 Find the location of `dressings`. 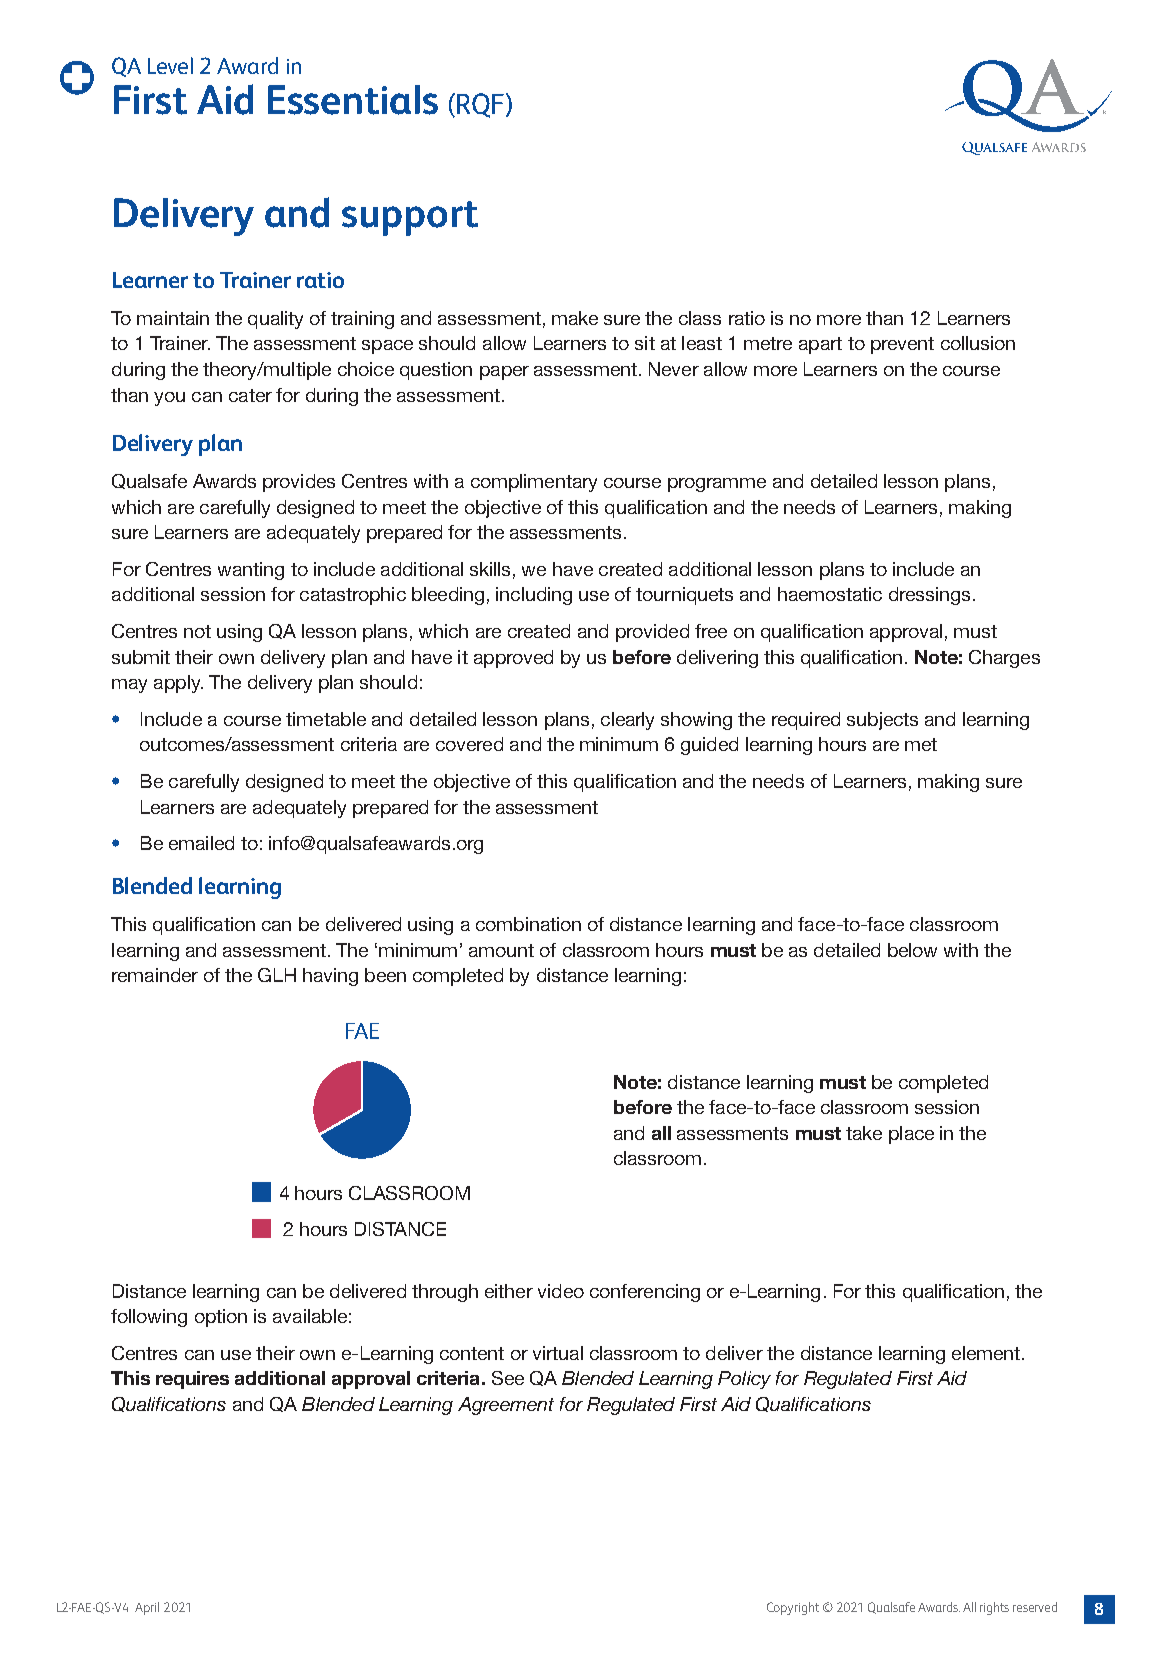

dressings is located at coordinates (929, 596).
